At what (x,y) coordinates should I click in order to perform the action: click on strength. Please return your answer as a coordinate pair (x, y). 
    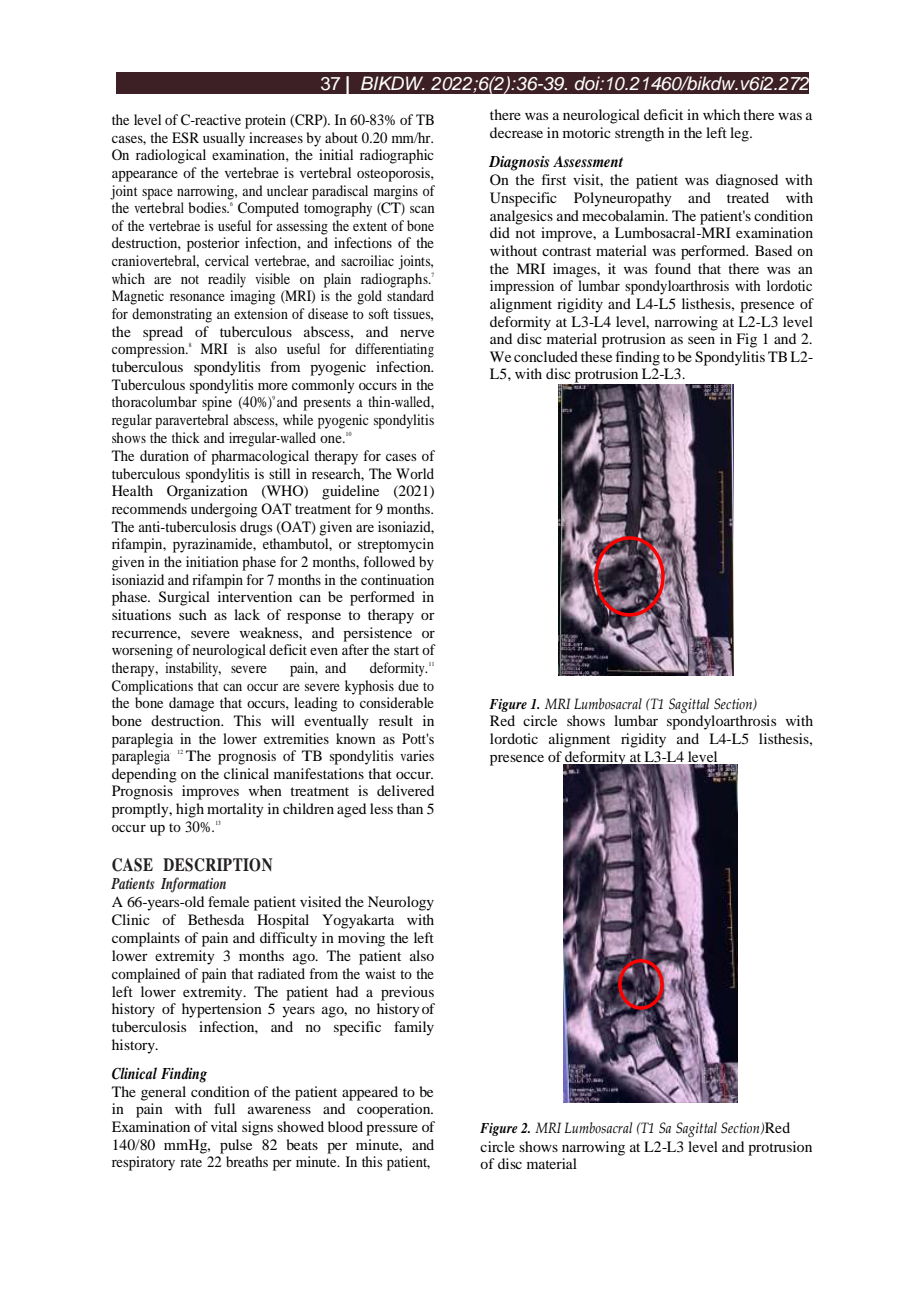
    Looking at the image, I should click on (639, 134).
